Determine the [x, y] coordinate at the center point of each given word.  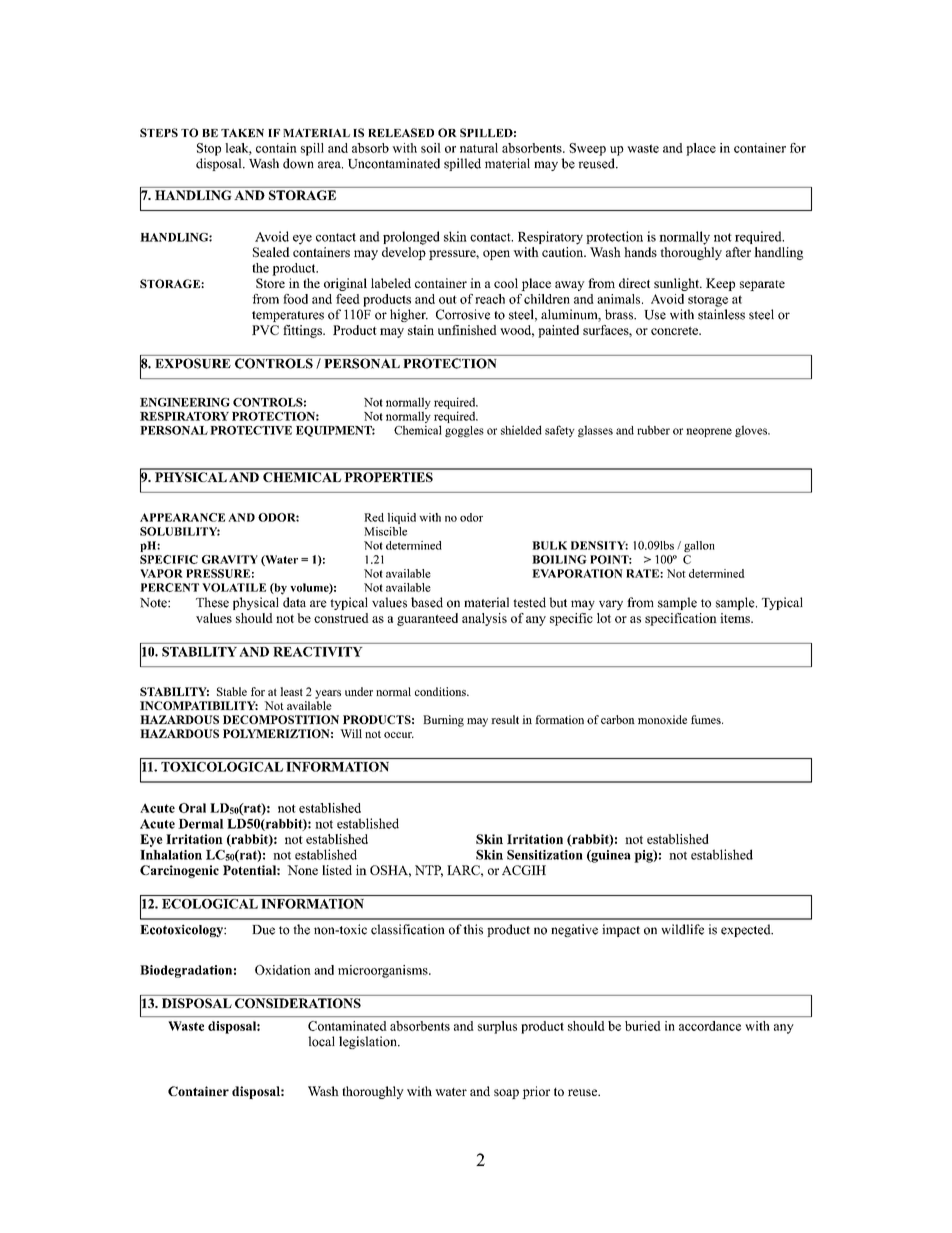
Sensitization [545, 855]
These [212, 602]
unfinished [467, 330]
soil [431, 148]
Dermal [201, 824]
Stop [209, 149]
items [736, 618]
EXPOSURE [193, 363]
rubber [653, 430]
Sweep [587, 149]
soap [506, 1094]
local [321, 1041]
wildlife [682, 929]
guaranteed [427, 619]
